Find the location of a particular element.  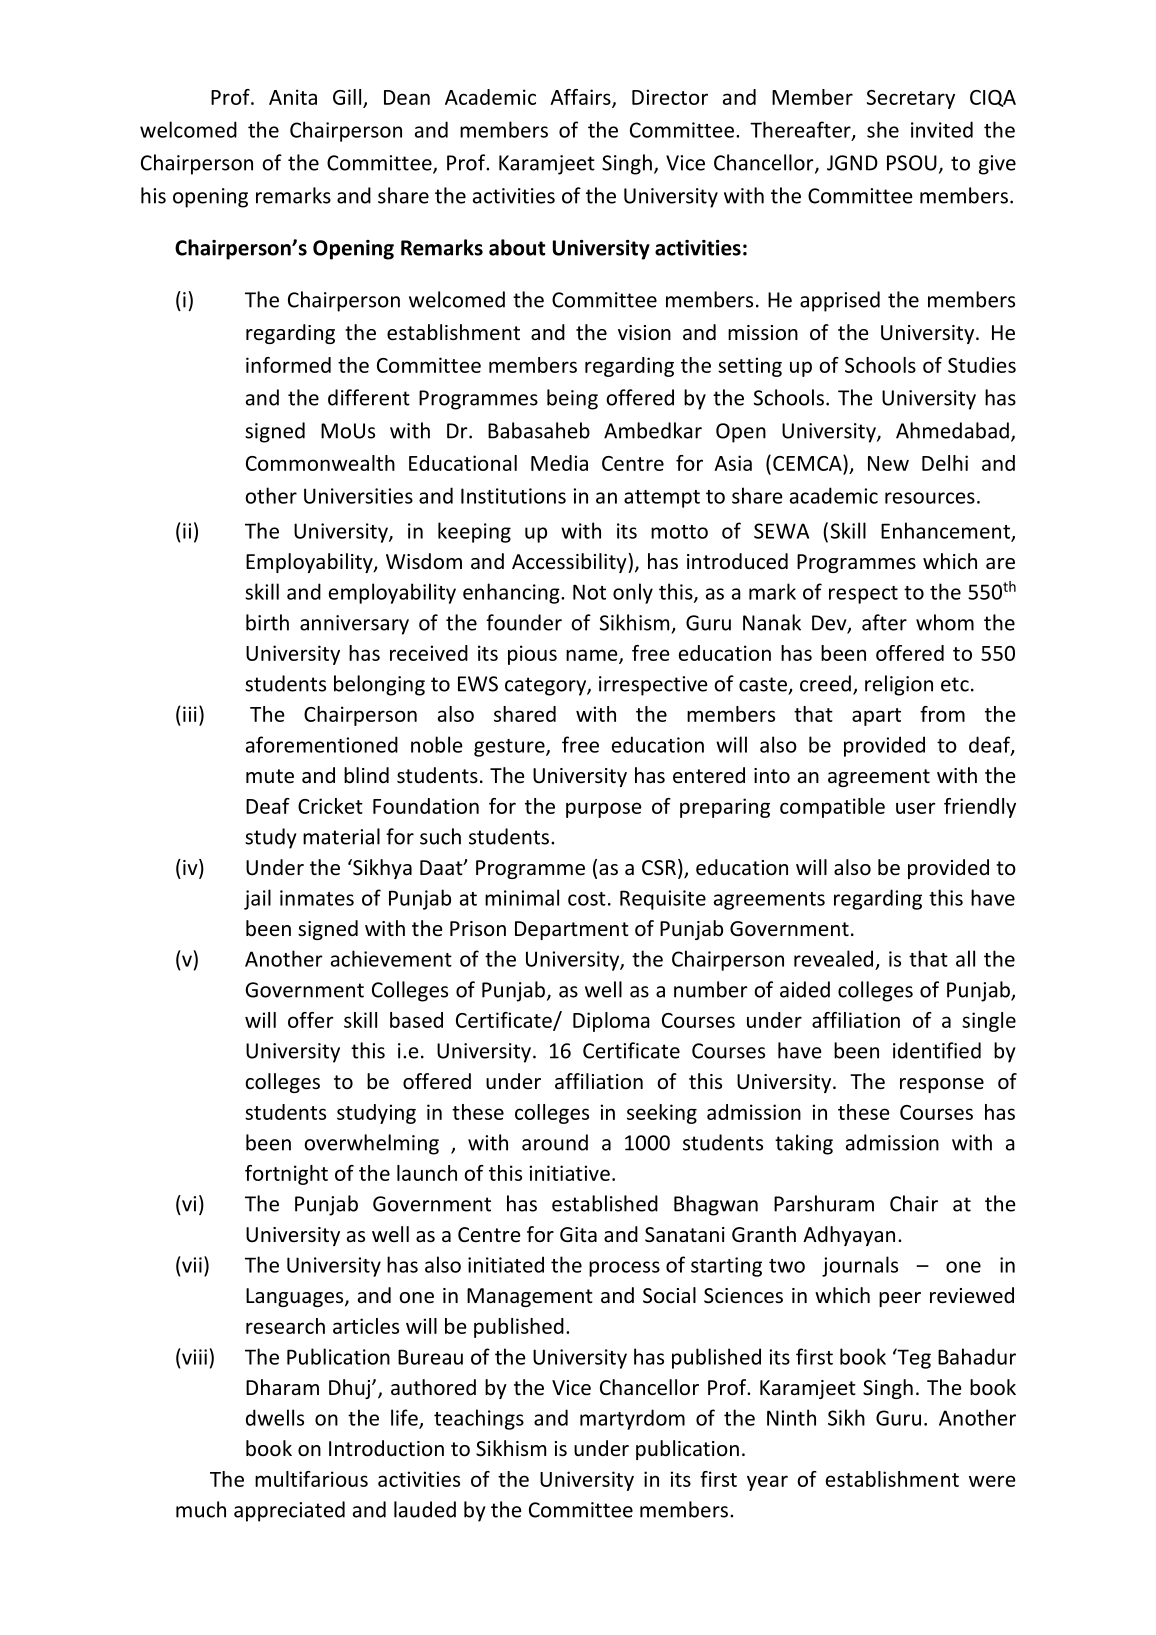

Commonwealth is located at coordinates (320, 463).
